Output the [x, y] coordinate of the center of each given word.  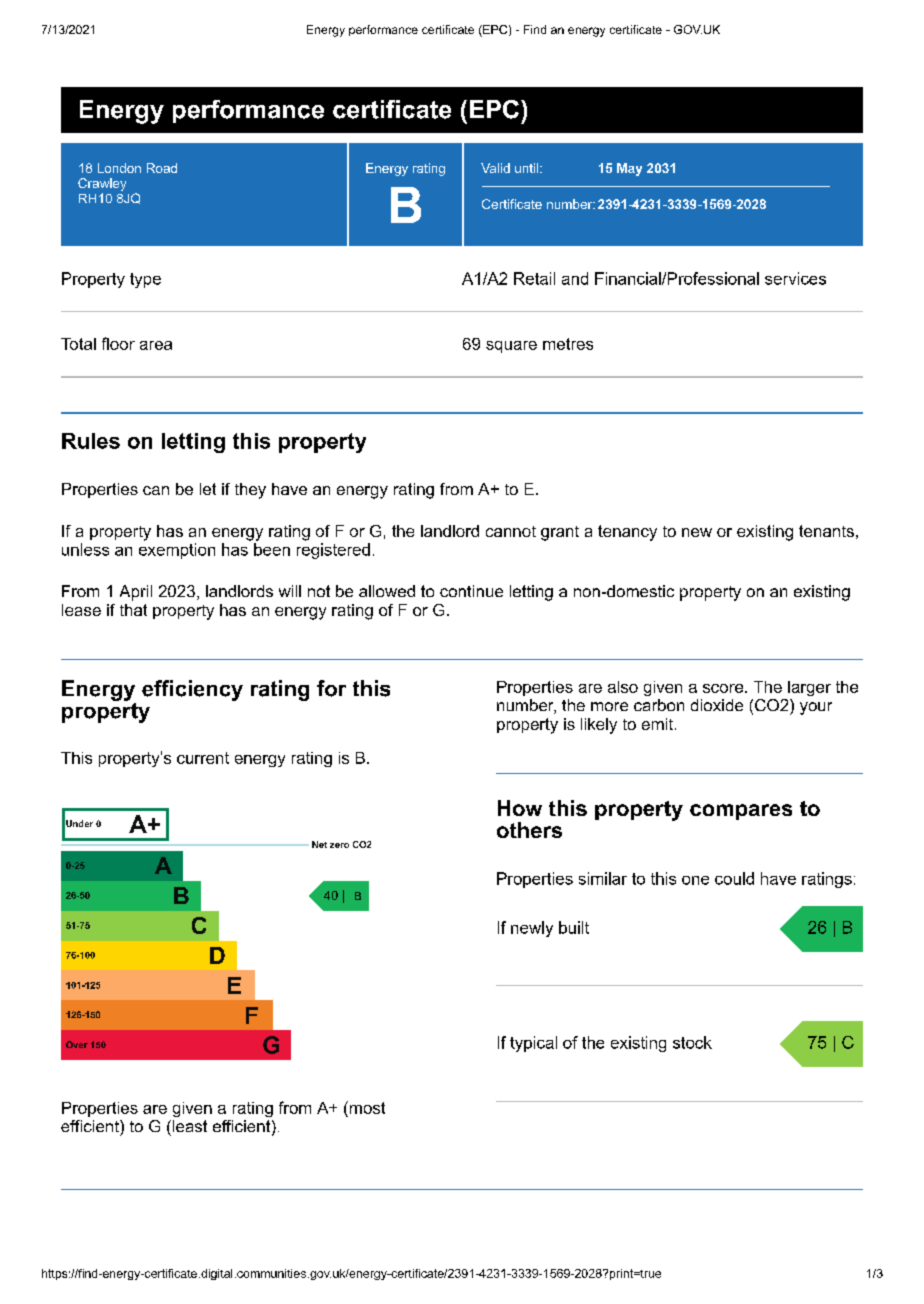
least [188, 1126]
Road [162, 168]
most [366, 1107]
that [133, 610]
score [724, 688]
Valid [495, 168]
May [629, 169]
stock [692, 1042]
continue [471, 591]
